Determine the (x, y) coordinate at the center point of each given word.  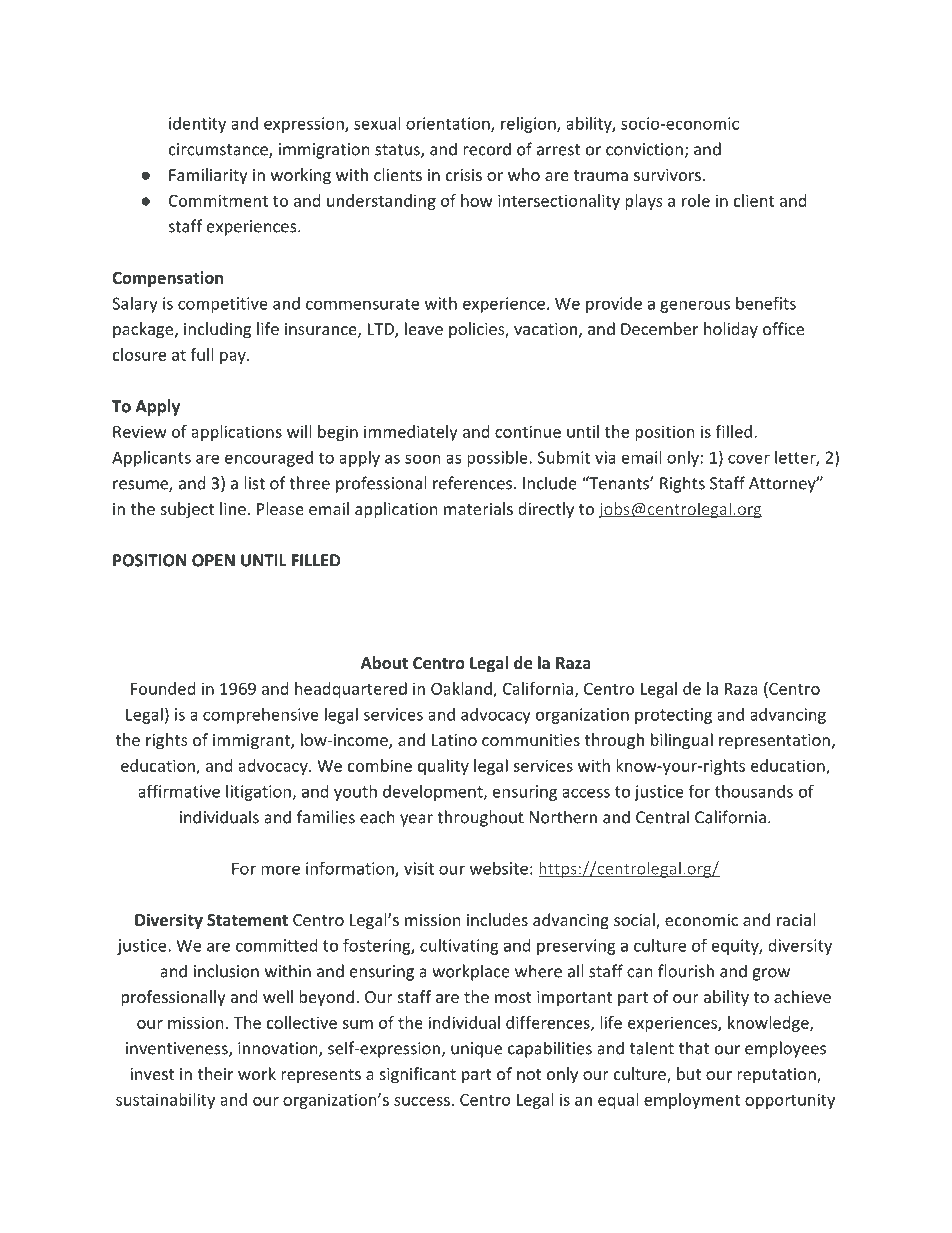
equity (736, 947)
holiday (731, 330)
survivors (667, 175)
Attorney (783, 485)
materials (478, 508)
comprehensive (261, 716)
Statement (247, 920)
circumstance (219, 150)
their (215, 1073)
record (487, 149)
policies (477, 330)
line (233, 508)
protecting (673, 716)
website (499, 868)
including (217, 330)
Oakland (462, 689)
